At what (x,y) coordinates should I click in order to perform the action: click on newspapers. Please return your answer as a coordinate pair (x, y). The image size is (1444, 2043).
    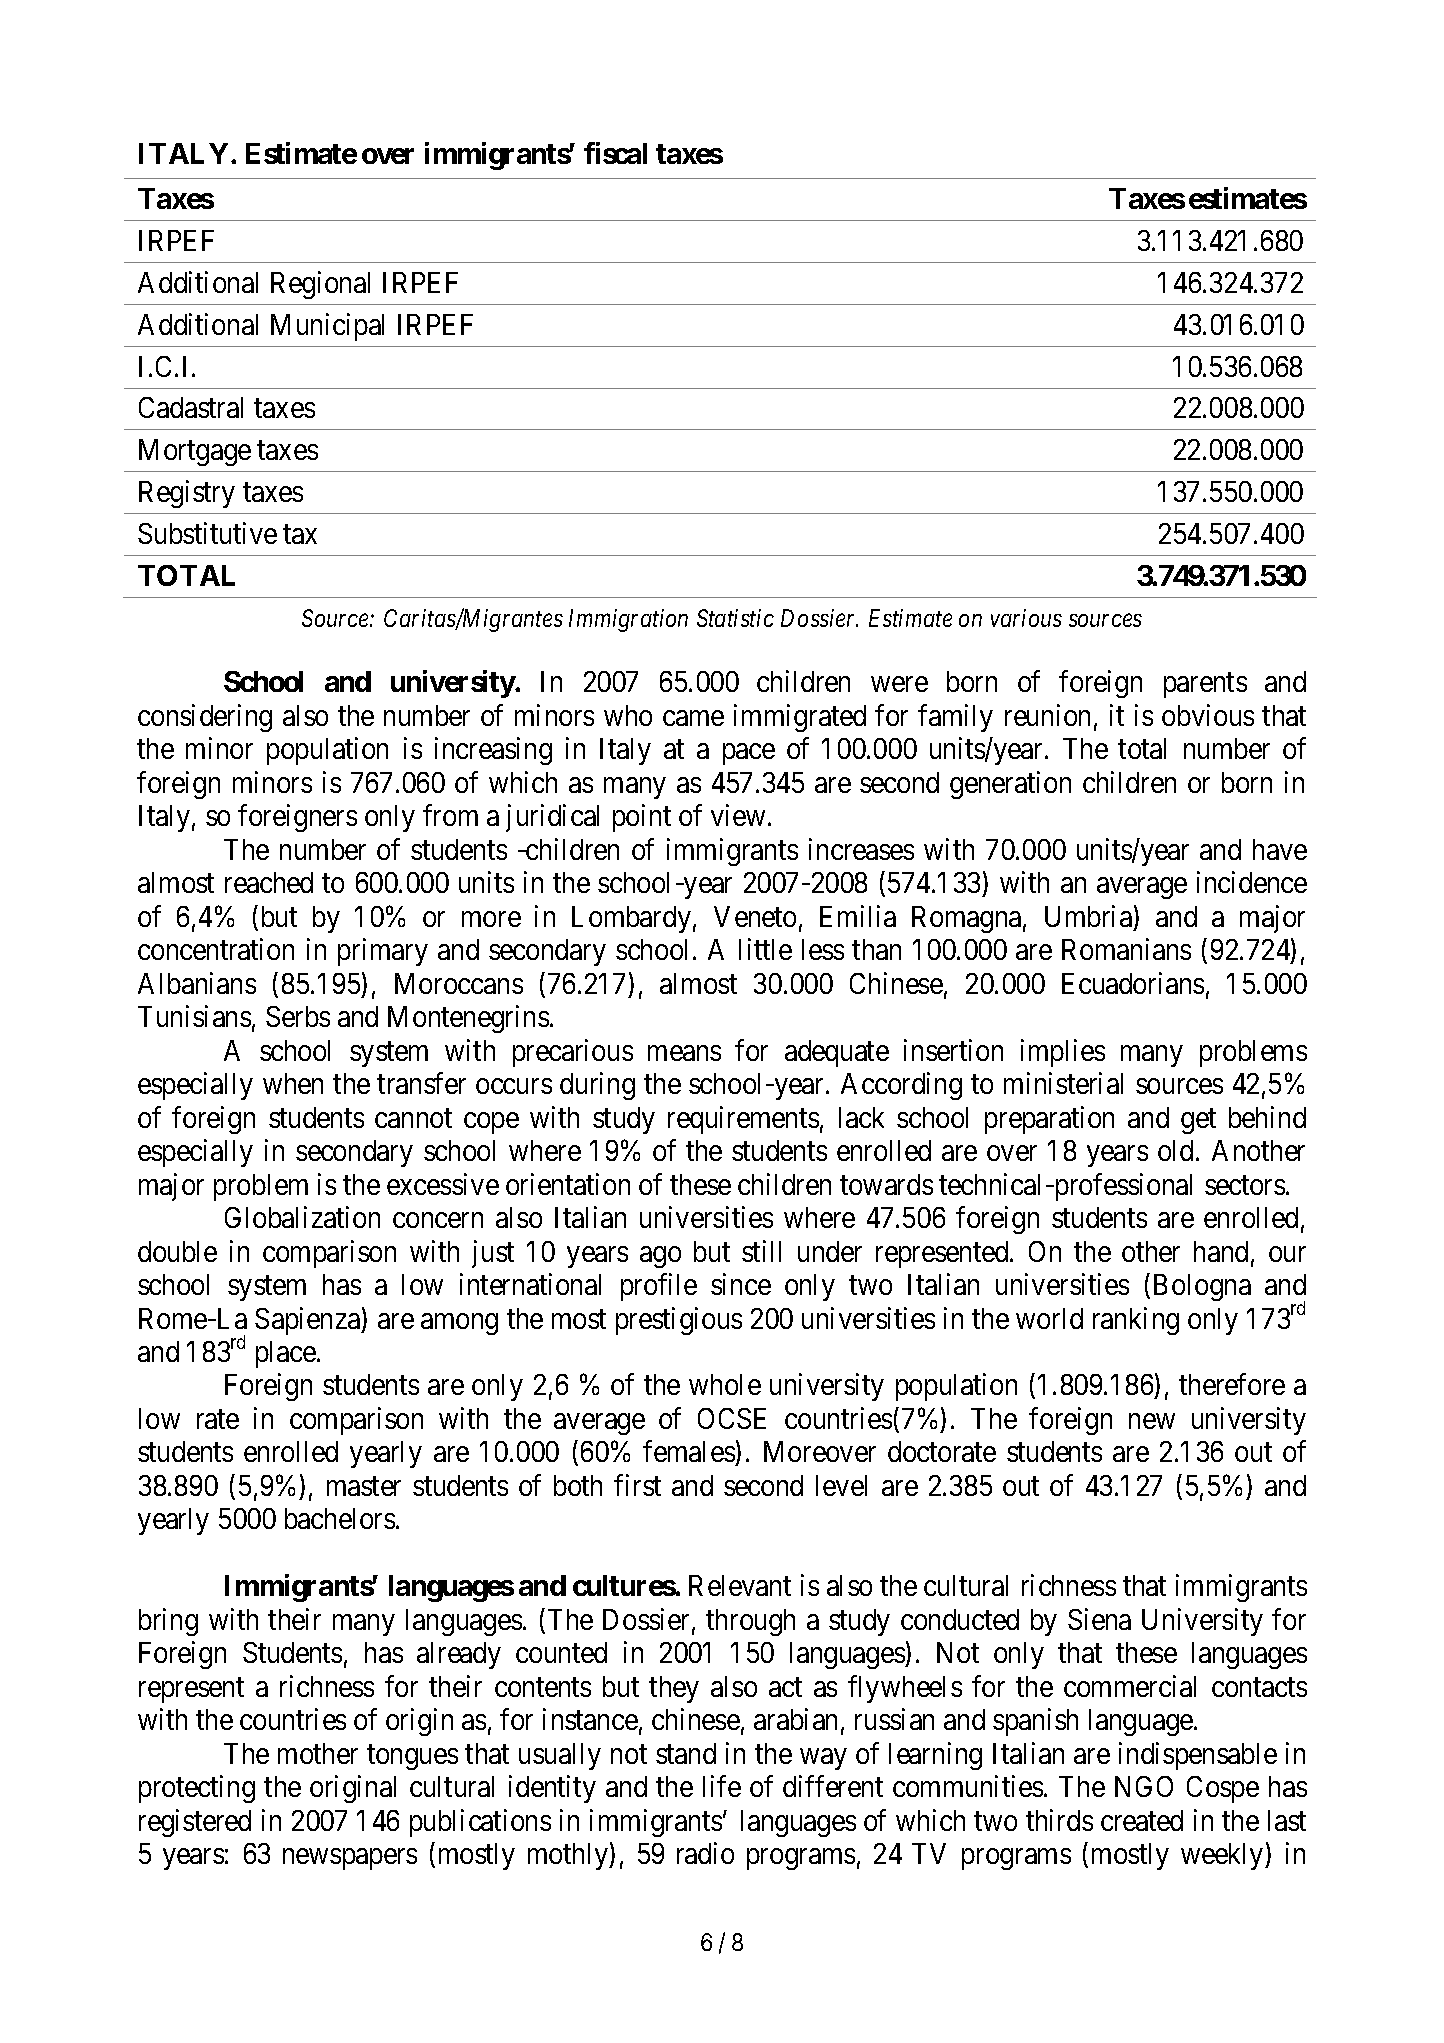
    Looking at the image, I should click on (350, 1859).
